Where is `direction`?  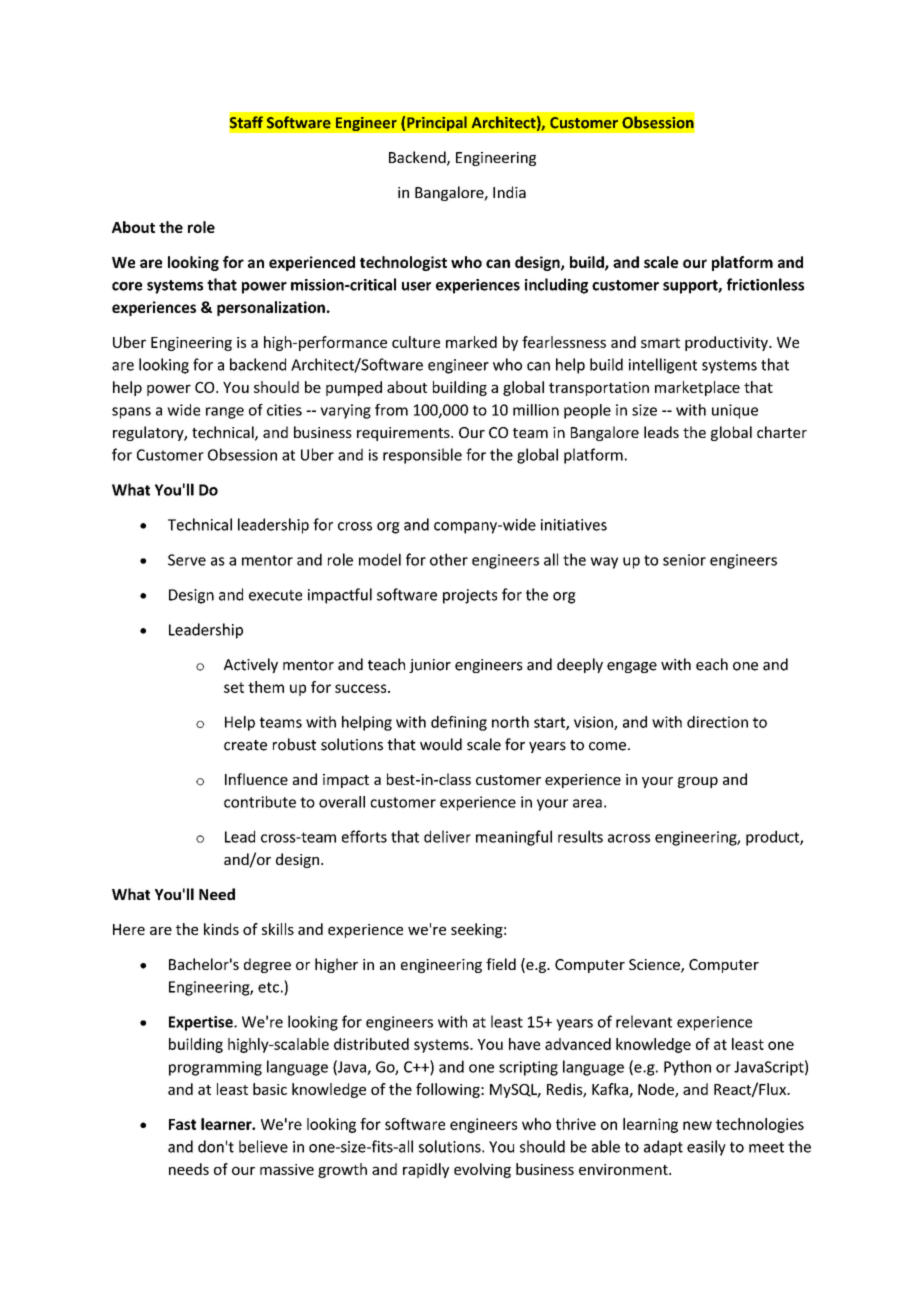
direction is located at coordinates (717, 722).
